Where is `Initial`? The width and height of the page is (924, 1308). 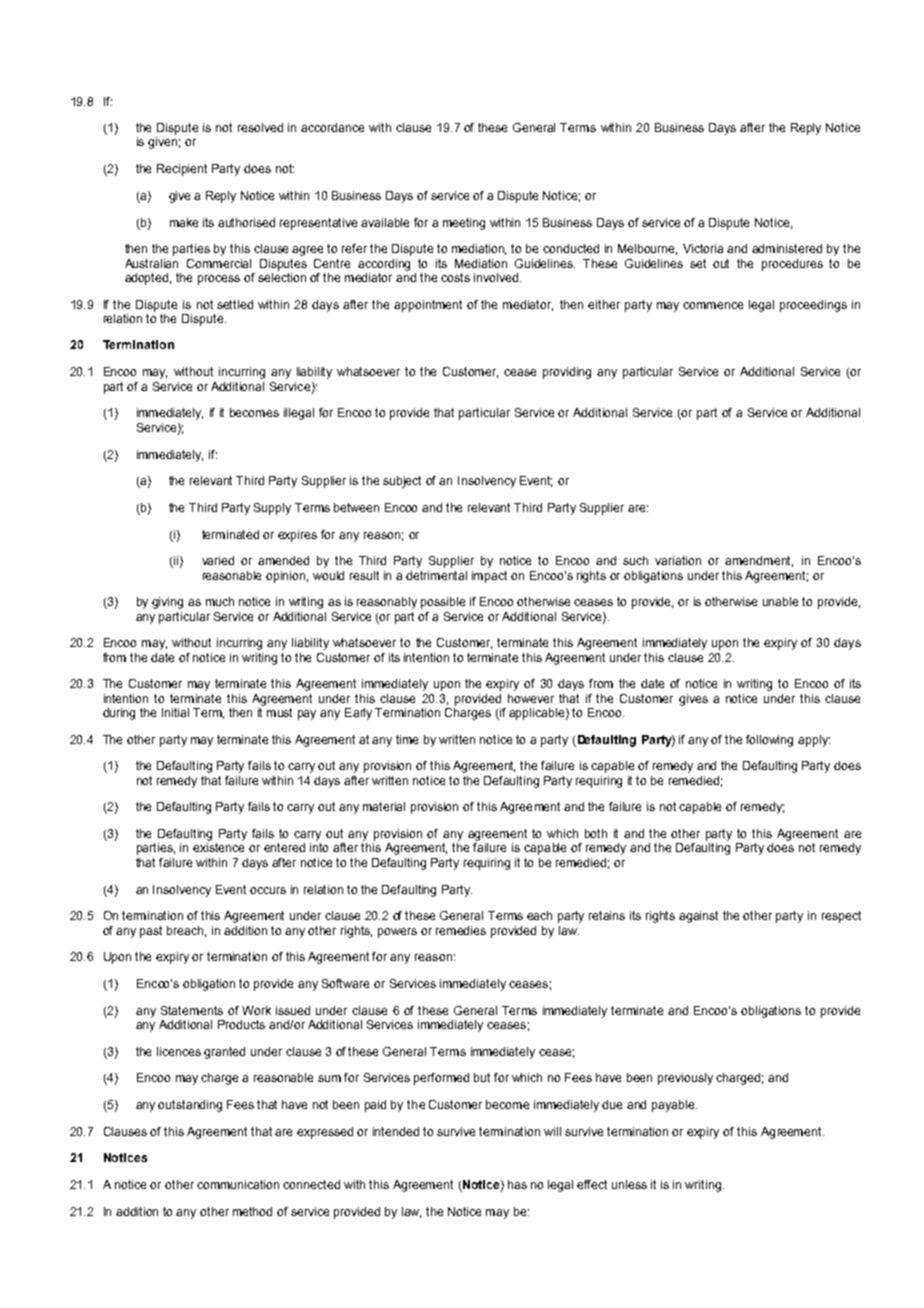
Initial is located at coordinates (175, 712).
